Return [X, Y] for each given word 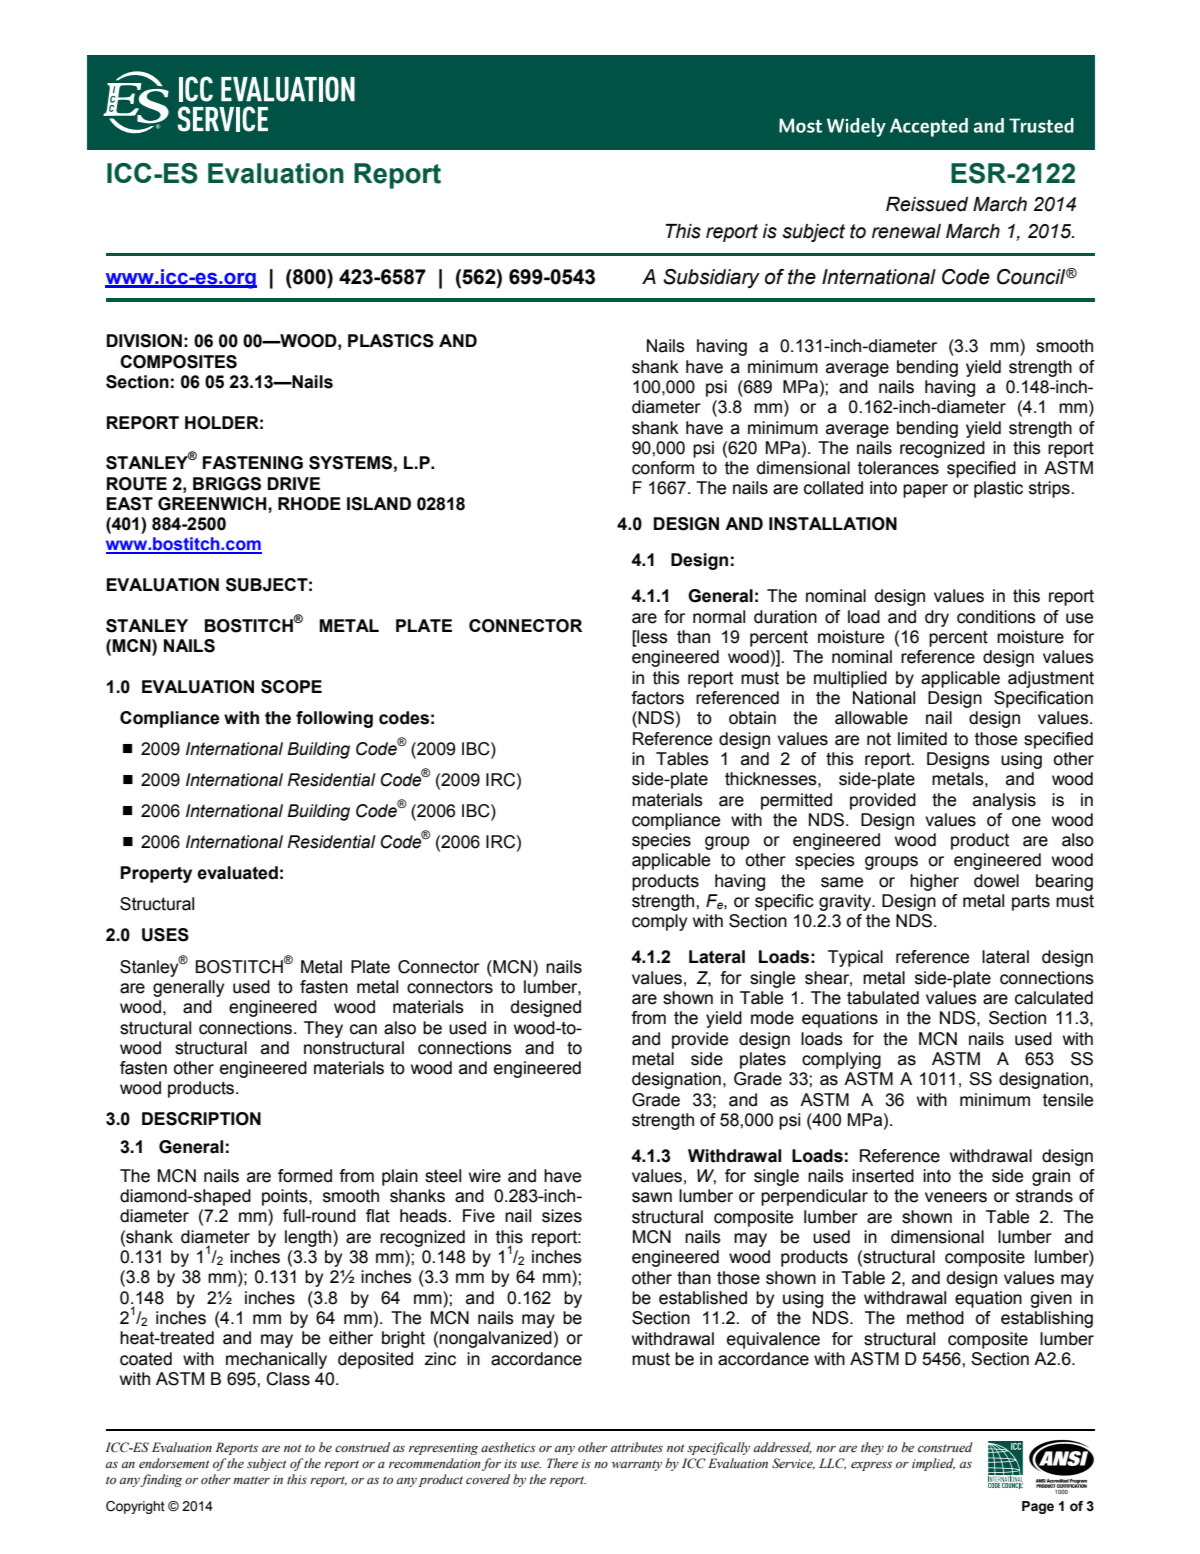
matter [251, 1480]
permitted [796, 801]
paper [925, 491]
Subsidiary [711, 278]
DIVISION [144, 341]
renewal [906, 231]
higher [934, 882]
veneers [956, 1197]
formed [305, 1176]
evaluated [237, 873]
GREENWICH [213, 504]
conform [663, 468]
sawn [652, 1197]
